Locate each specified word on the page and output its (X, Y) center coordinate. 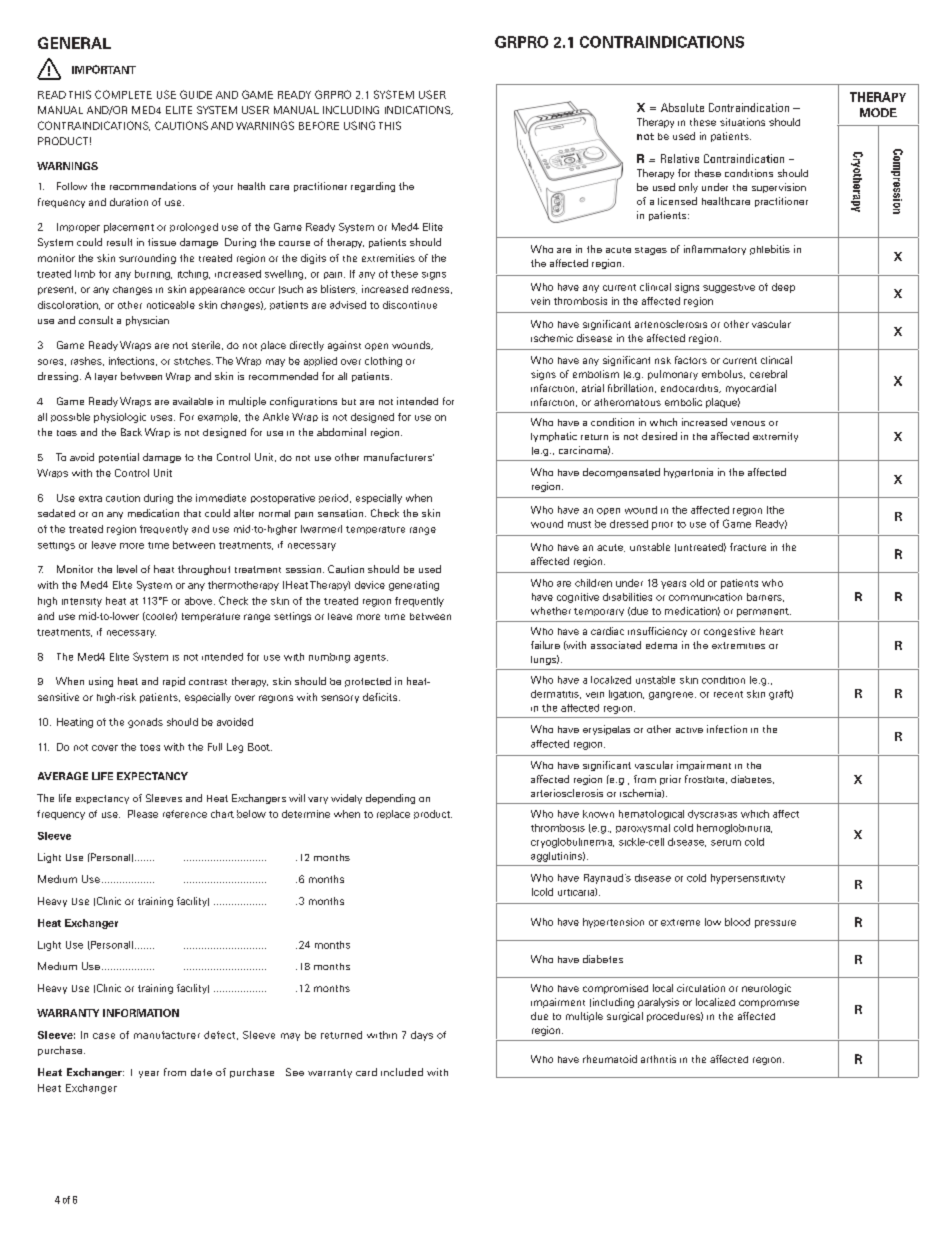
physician (147, 321)
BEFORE (319, 125)
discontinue (410, 305)
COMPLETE (123, 94)
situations (742, 122)
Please (143, 814)
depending (390, 799)
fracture (748, 547)
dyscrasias (712, 814)
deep (783, 288)
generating (414, 586)
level (127, 569)
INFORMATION (141, 1013)
